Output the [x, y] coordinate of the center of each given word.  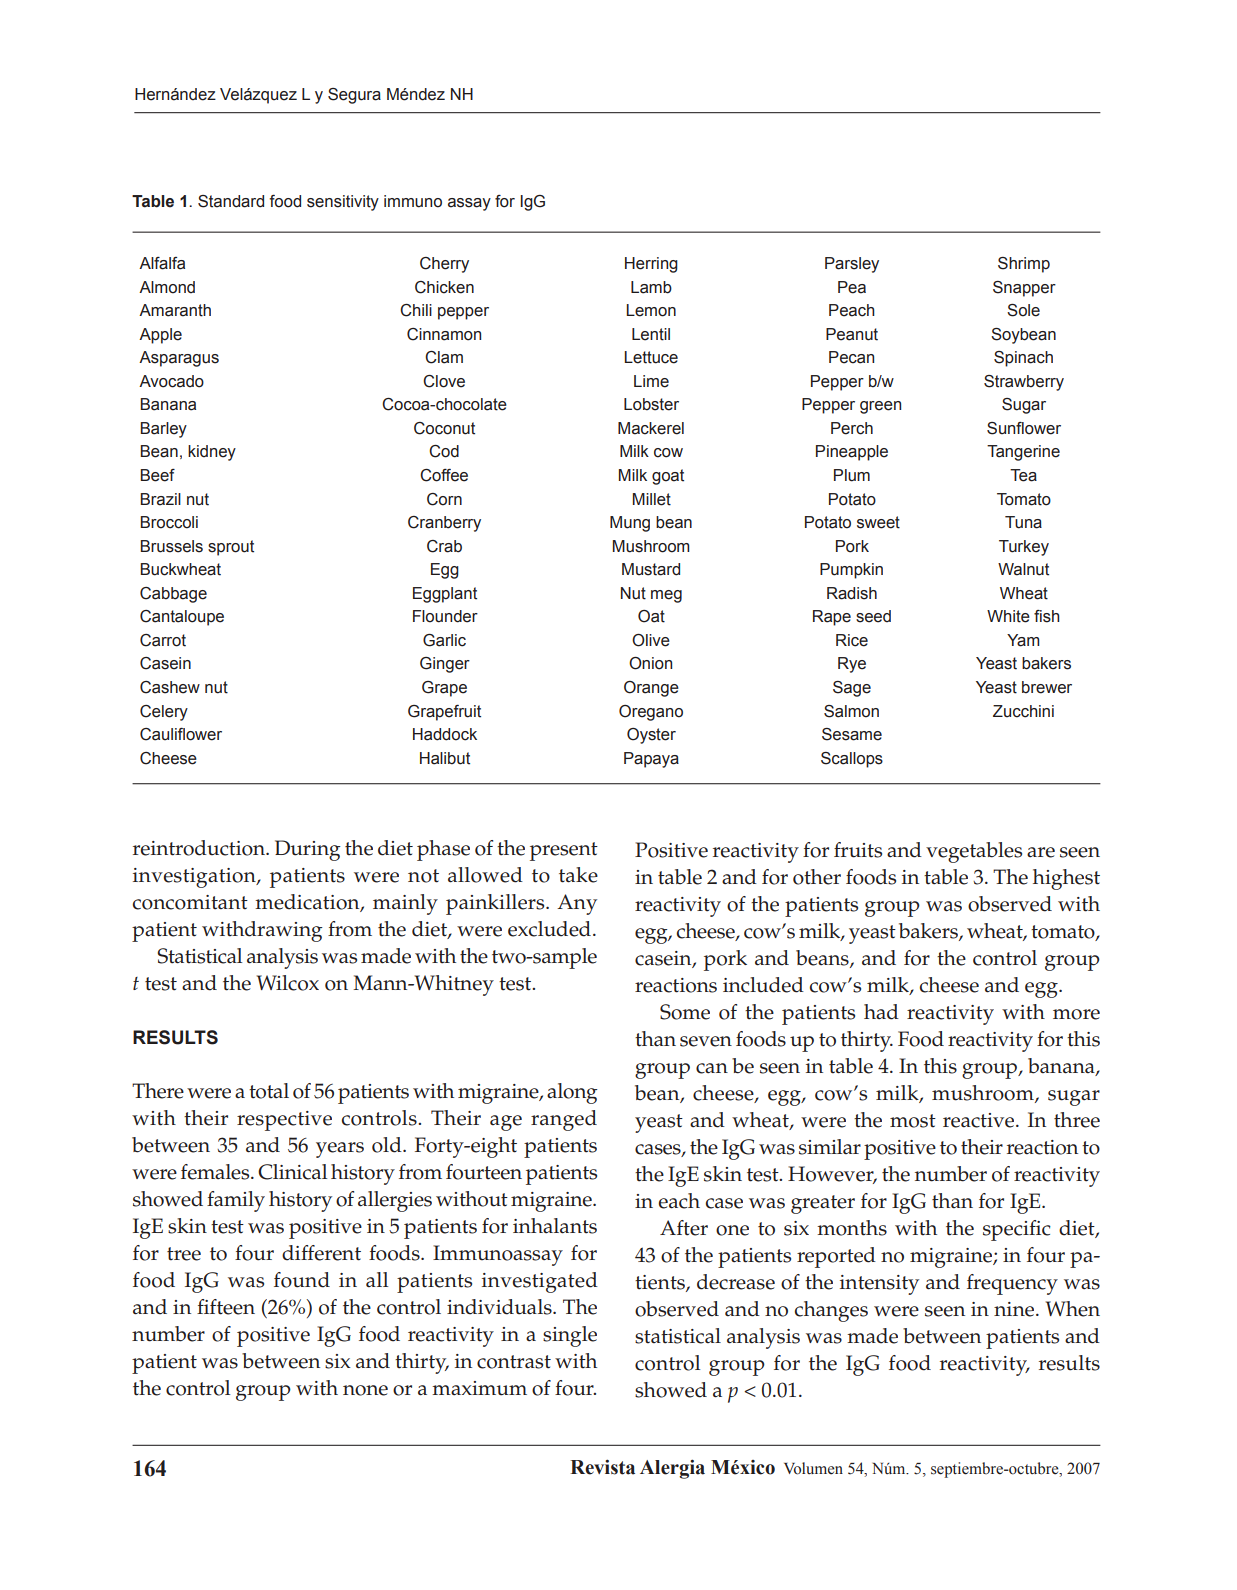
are [1041, 852]
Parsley [852, 265]
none [365, 1390]
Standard [231, 201]
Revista [602, 1467]
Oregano [651, 713]
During [308, 850]
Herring [651, 265]
